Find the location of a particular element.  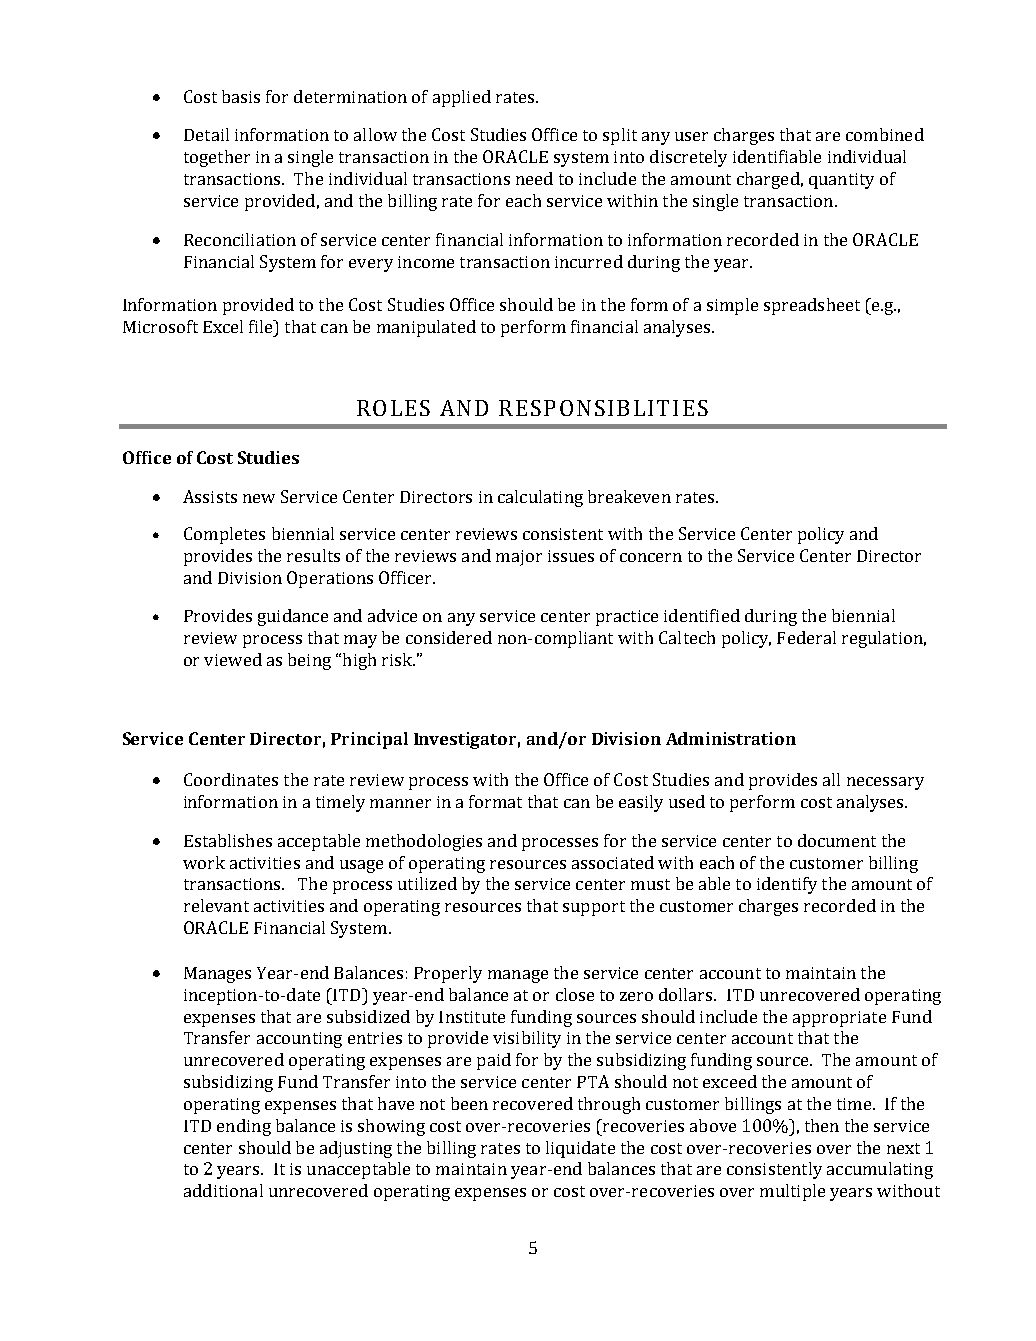

need is located at coordinates (534, 178).
